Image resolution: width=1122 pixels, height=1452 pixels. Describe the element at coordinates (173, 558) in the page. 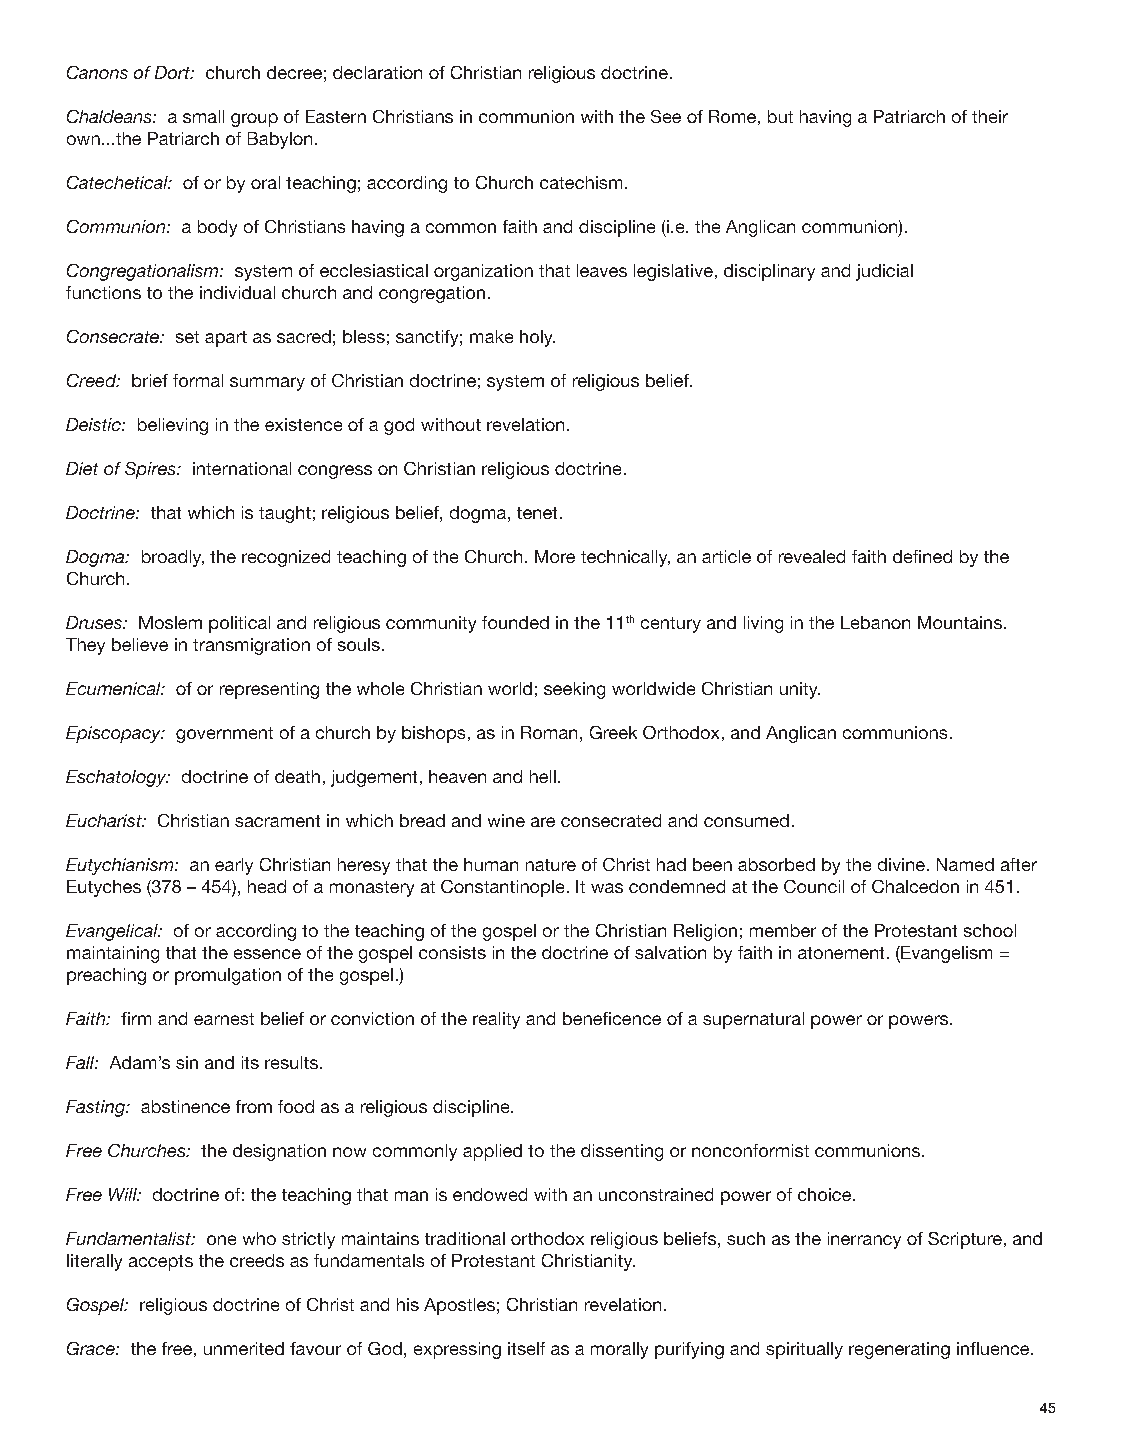

I see `broadly` at that location.
